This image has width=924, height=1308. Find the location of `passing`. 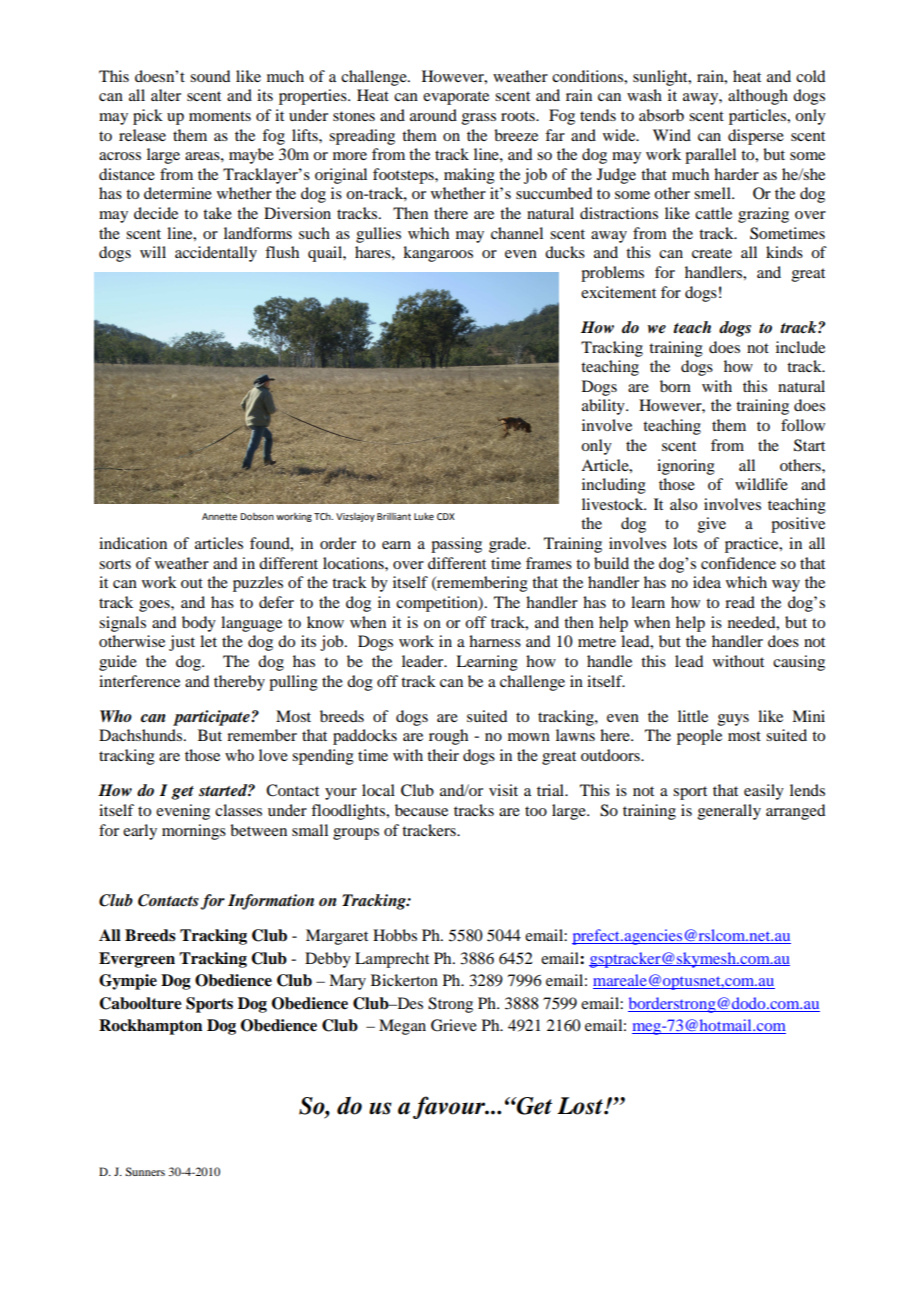

passing is located at coordinates (456, 545).
